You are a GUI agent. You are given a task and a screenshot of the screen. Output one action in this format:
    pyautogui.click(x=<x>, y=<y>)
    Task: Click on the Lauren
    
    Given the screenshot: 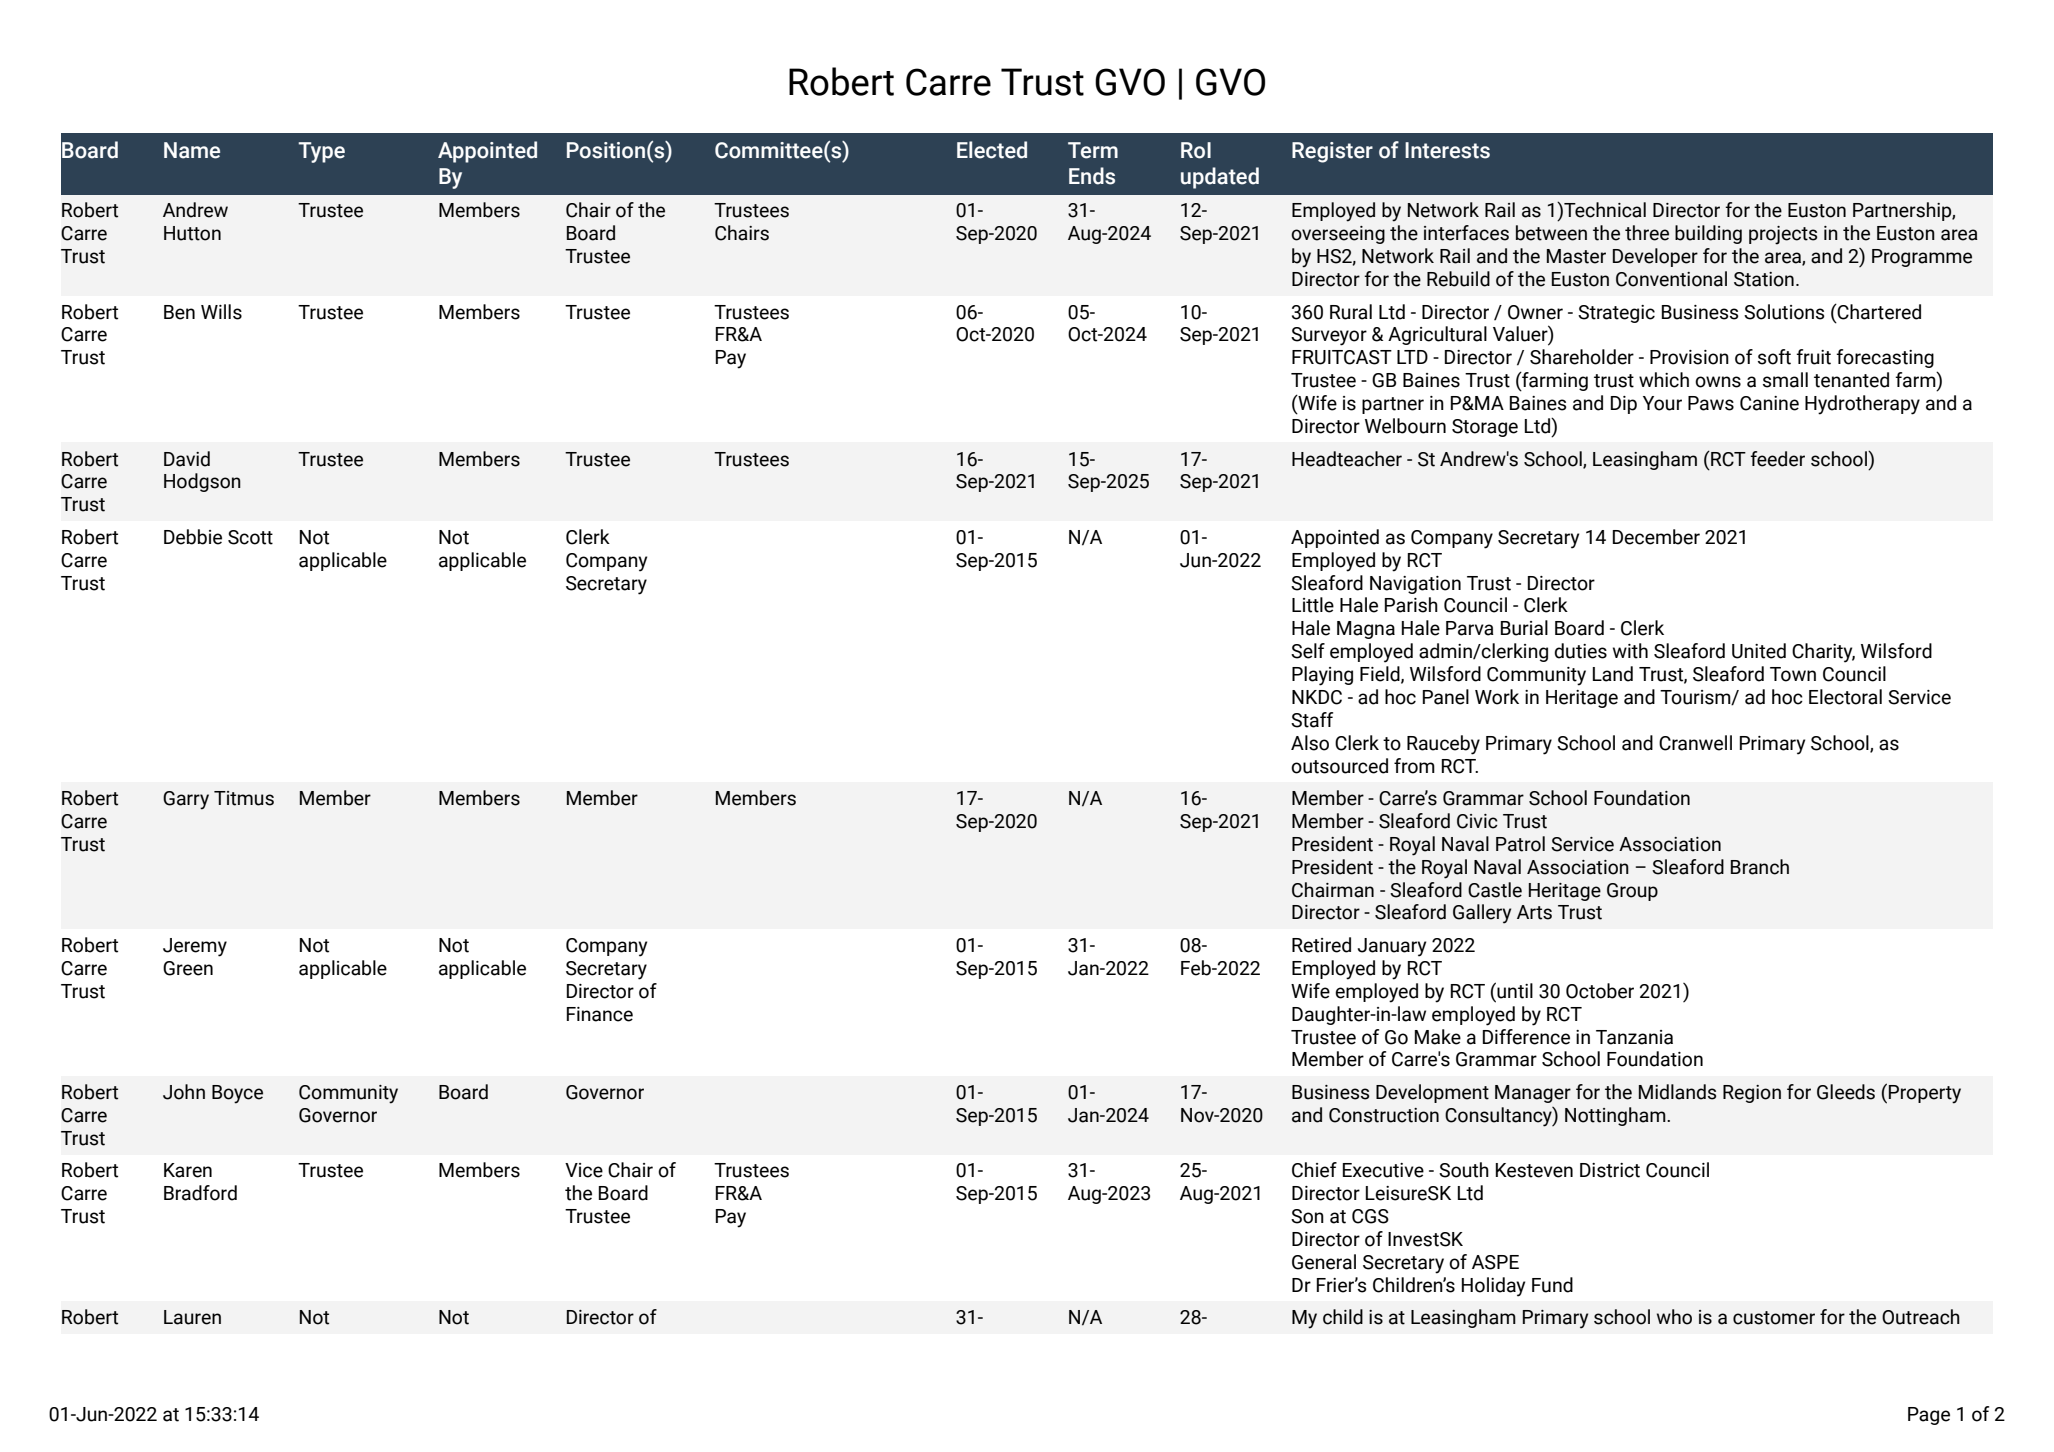 What is the action you would take?
    pyautogui.click(x=192, y=1317)
